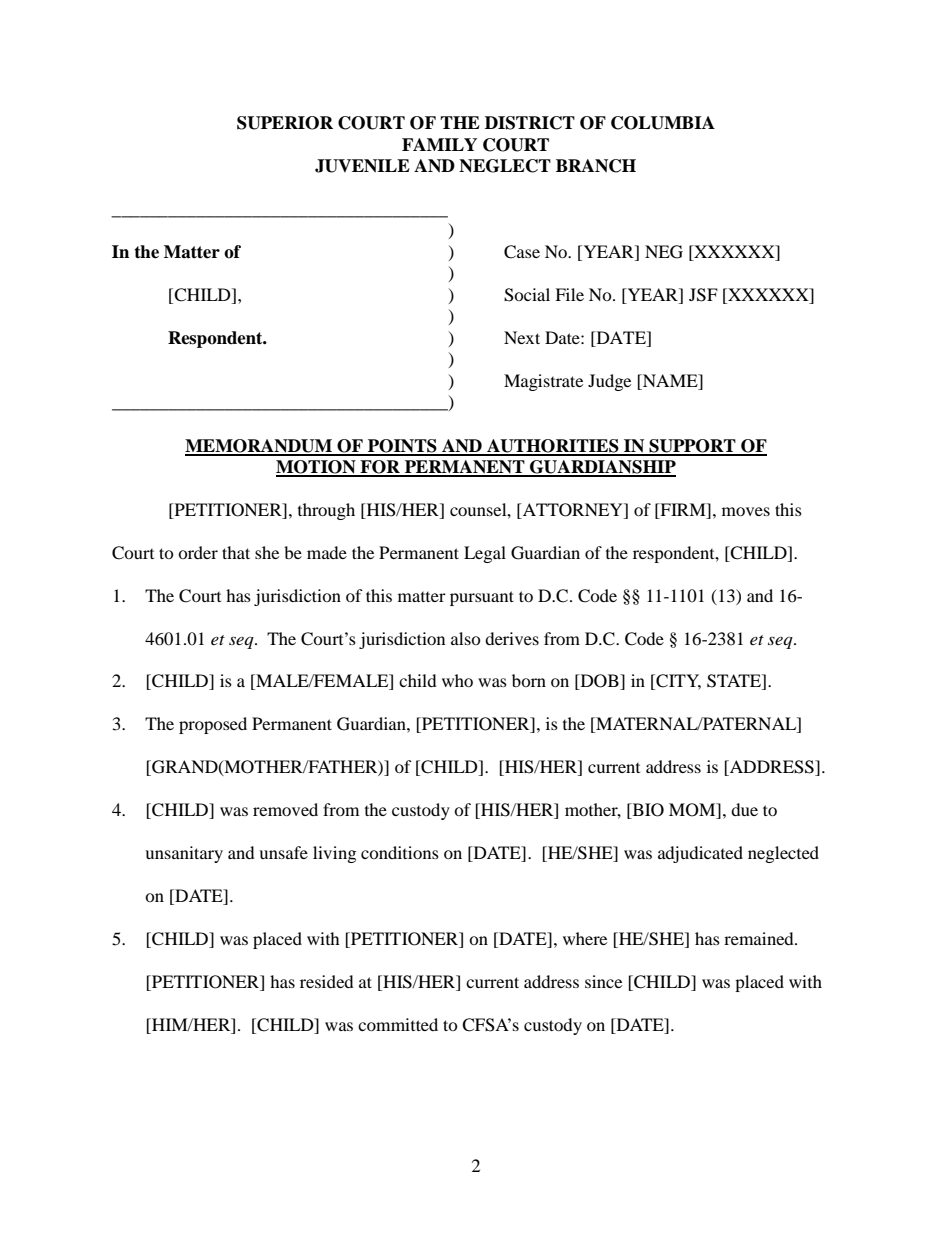  I want to click on NAME, so click(670, 380).
